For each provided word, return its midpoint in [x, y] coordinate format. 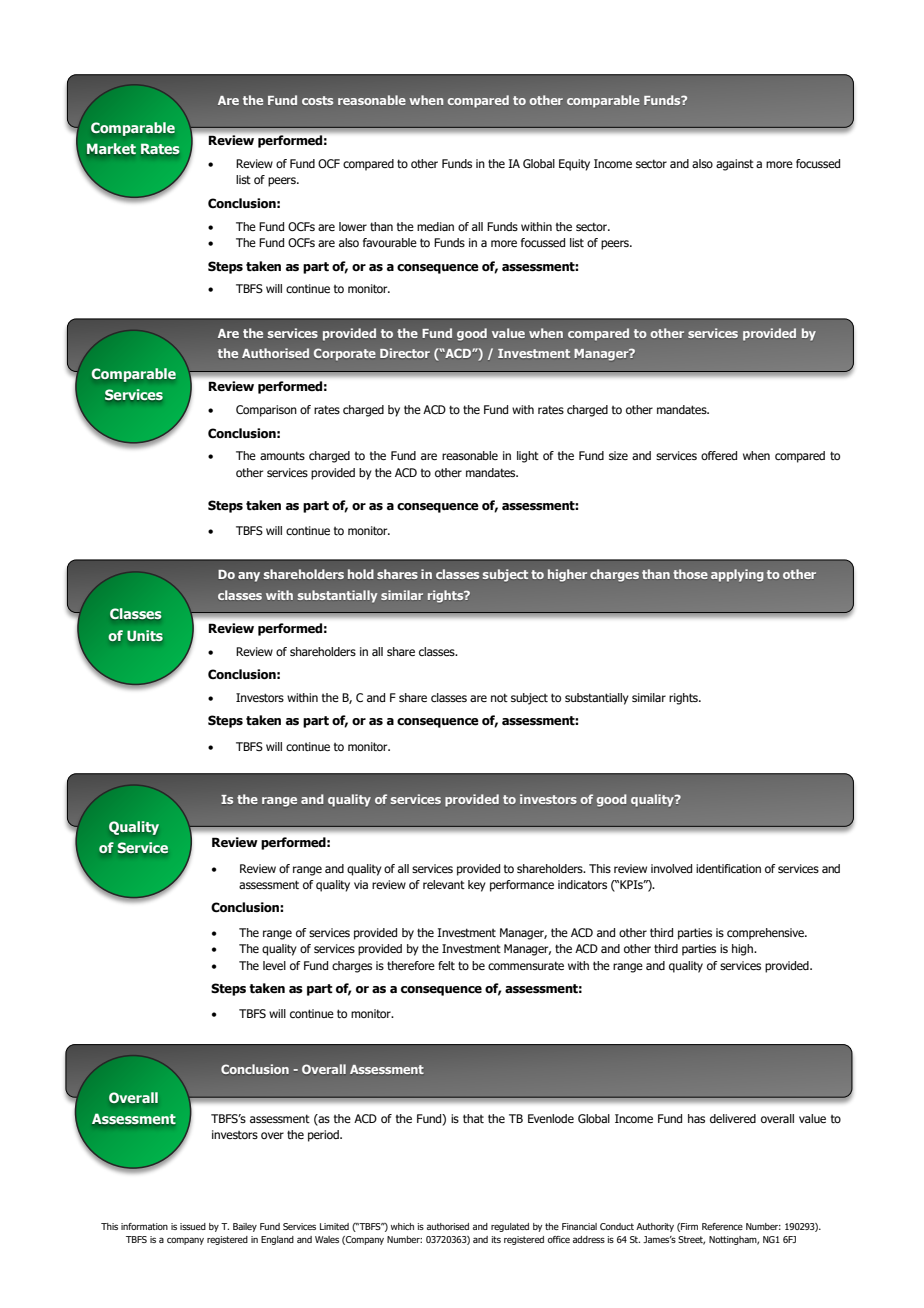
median [435, 226]
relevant [444, 884]
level [274, 965]
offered [719, 455]
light [528, 457]
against [735, 165]
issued [193, 1226]
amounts [282, 455]
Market [111, 148]
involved [671, 868]
